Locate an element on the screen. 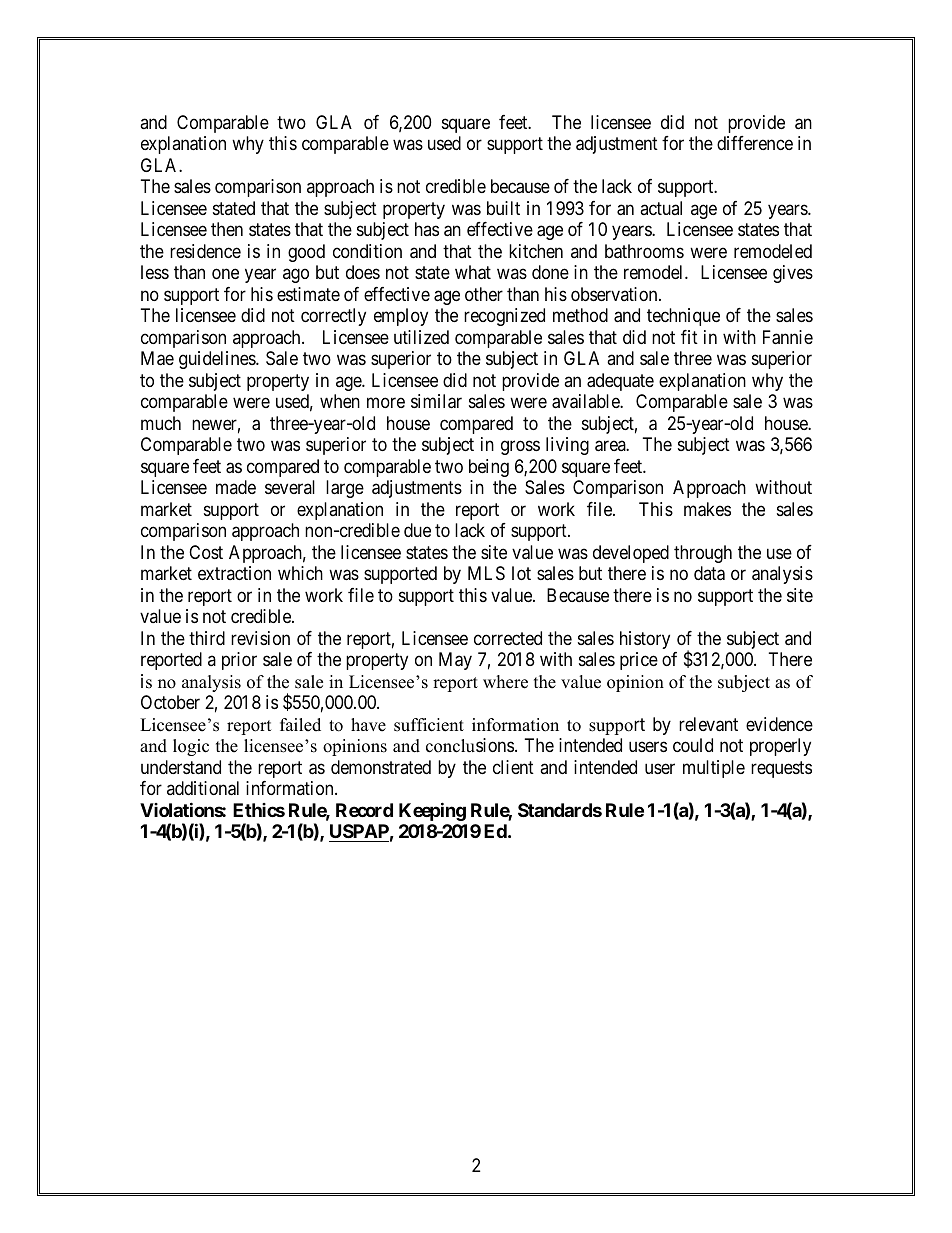 The width and height of the screenshot is (952, 1233). data is located at coordinates (709, 573).
